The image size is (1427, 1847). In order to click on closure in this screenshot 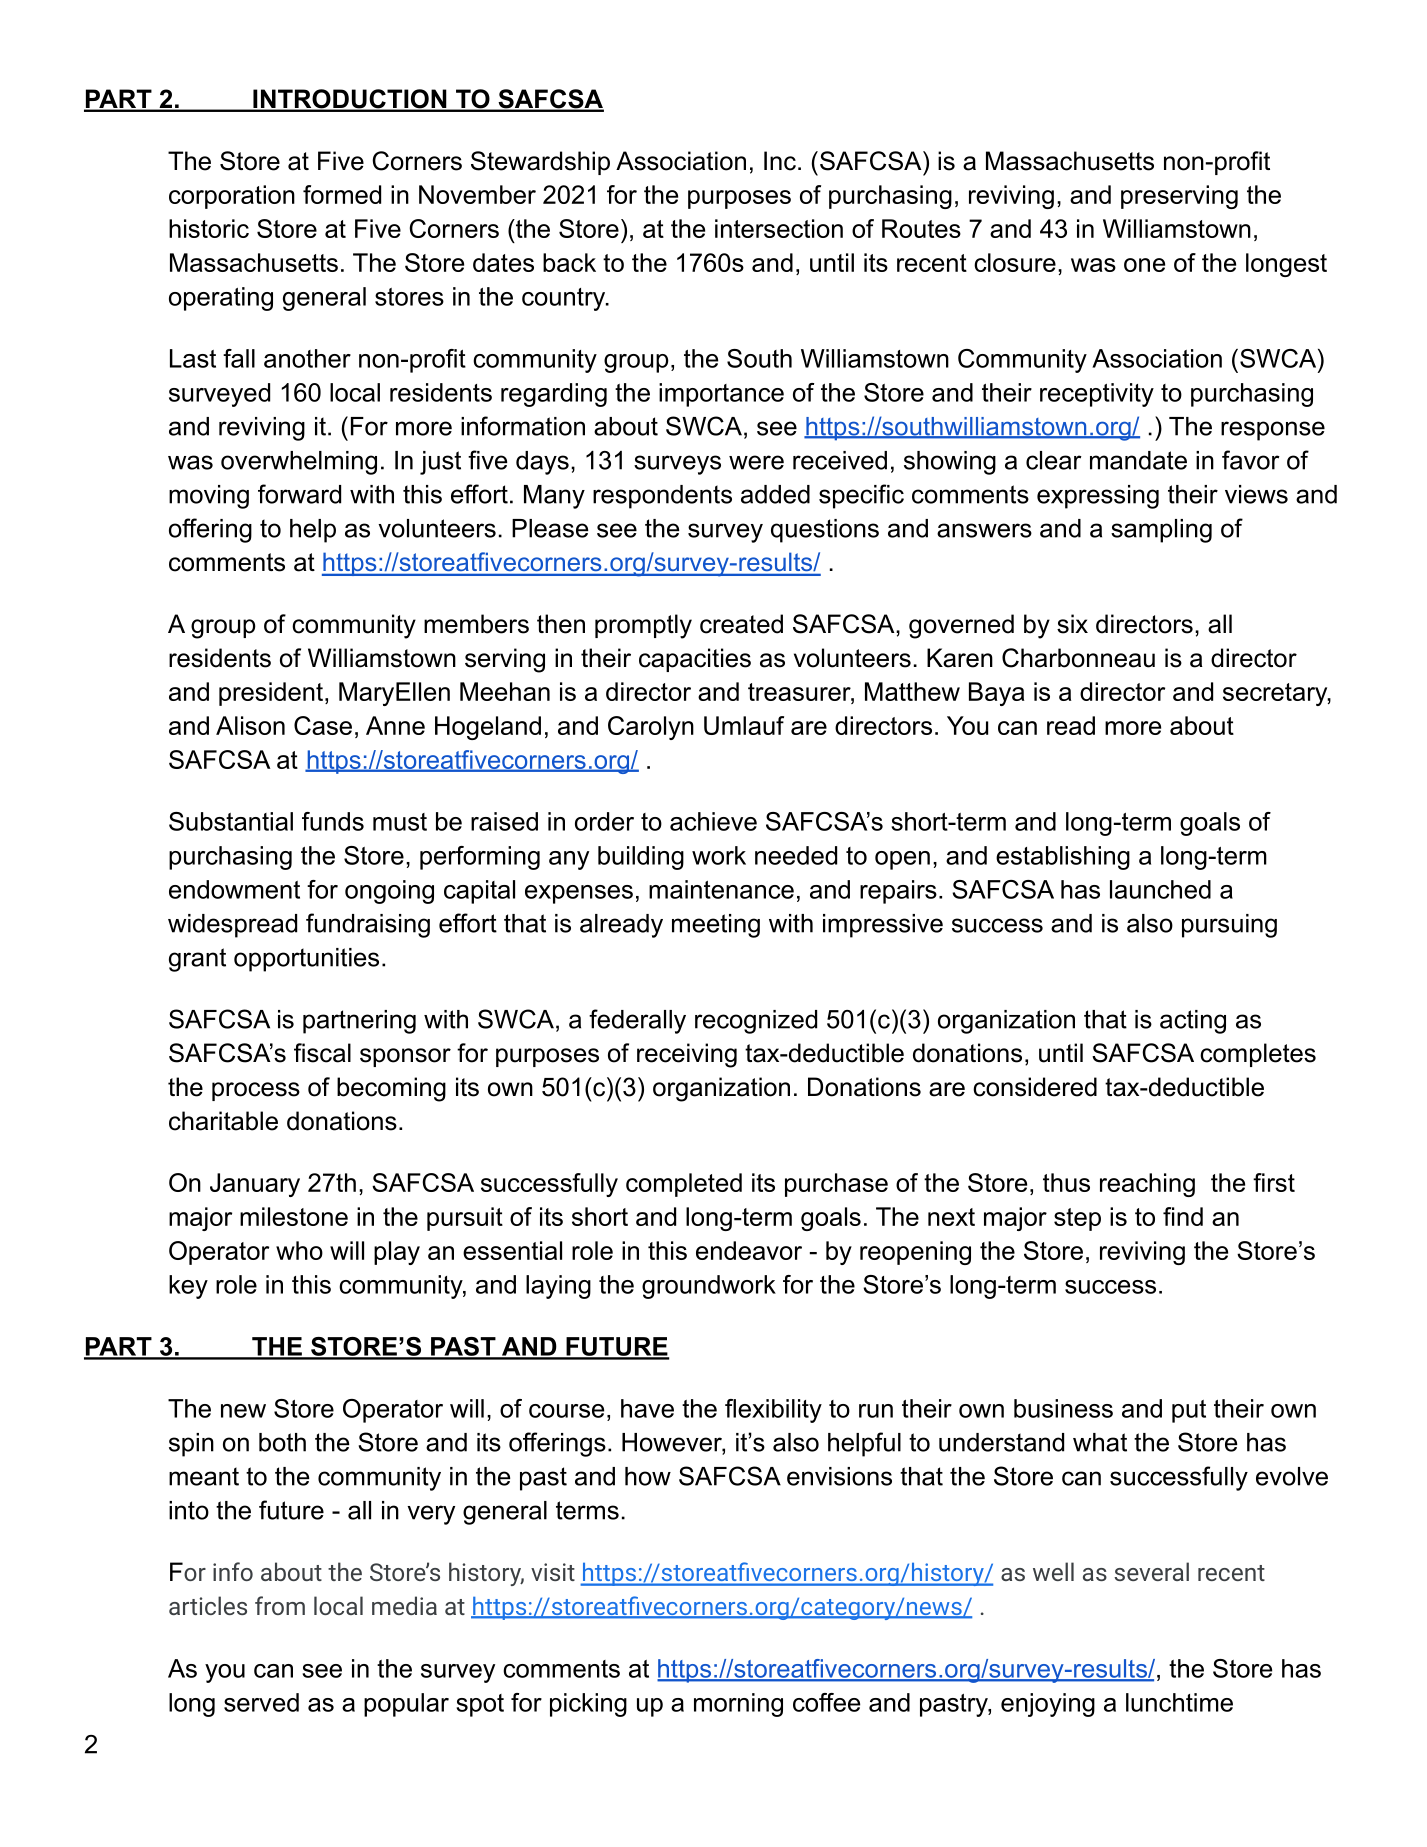, I will do `click(1015, 262)`.
